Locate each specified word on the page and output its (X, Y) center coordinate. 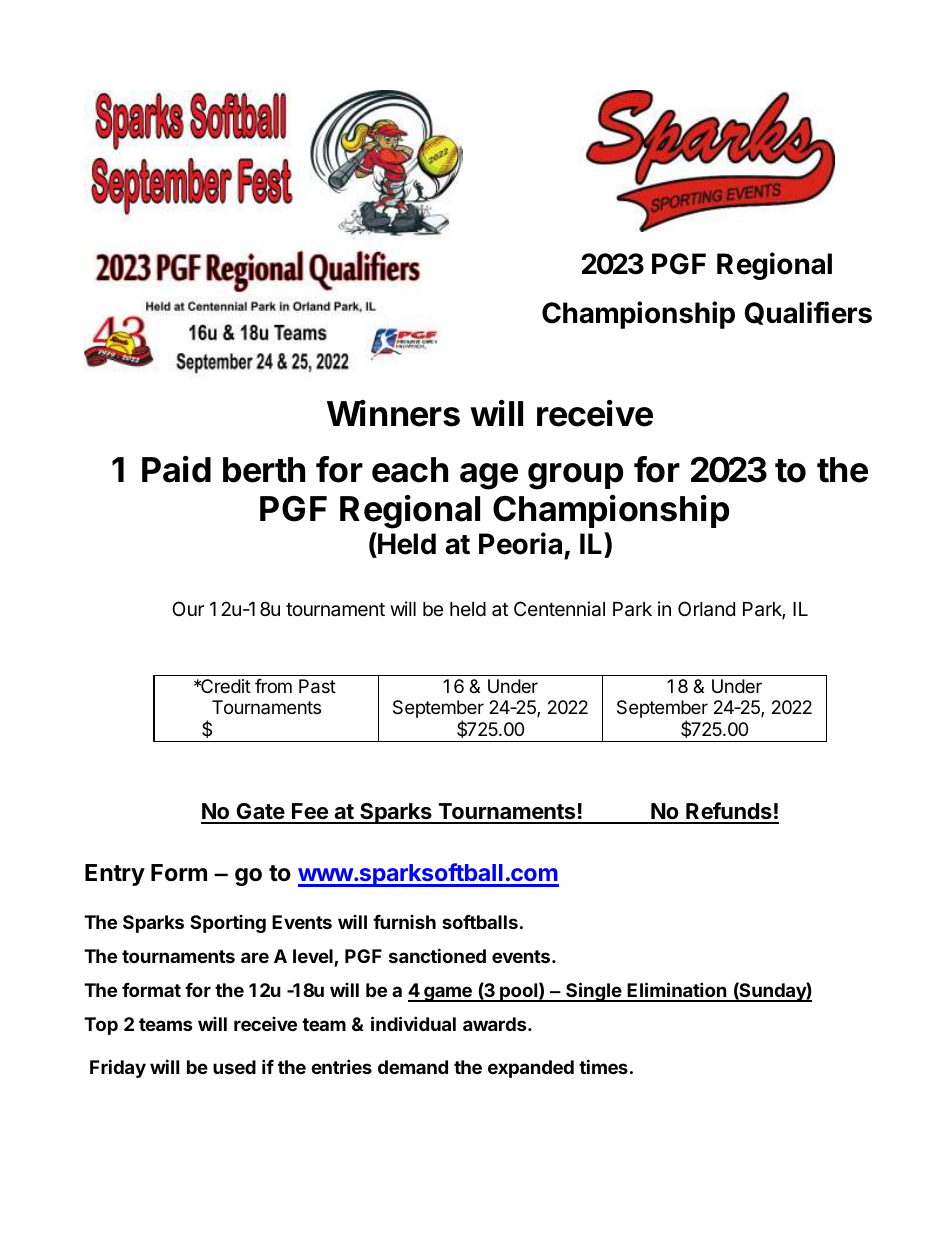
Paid (176, 469)
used (234, 1067)
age (489, 476)
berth (264, 470)
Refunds (729, 812)
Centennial (559, 609)
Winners (393, 413)
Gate (260, 813)
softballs (480, 922)
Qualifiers (808, 313)
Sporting (228, 924)
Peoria (520, 543)
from (273, 686)
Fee (310, 813)
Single (594, 992)
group (575, 476)
